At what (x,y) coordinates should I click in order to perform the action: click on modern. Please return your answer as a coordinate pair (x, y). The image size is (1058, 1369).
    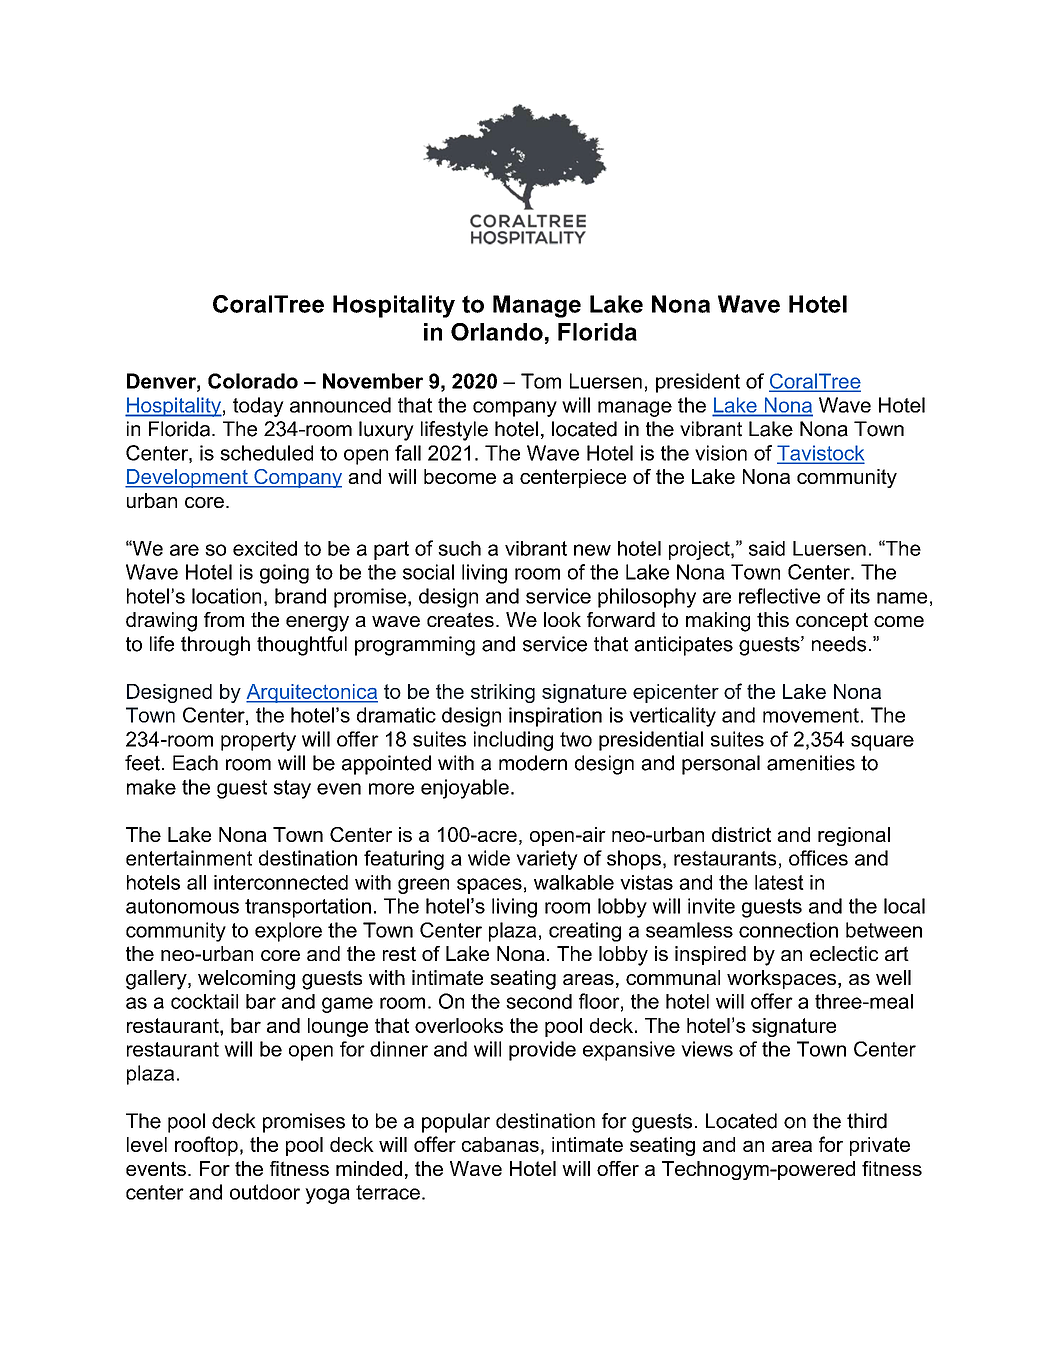
    Looking at the image, I should click on (533, 763).
